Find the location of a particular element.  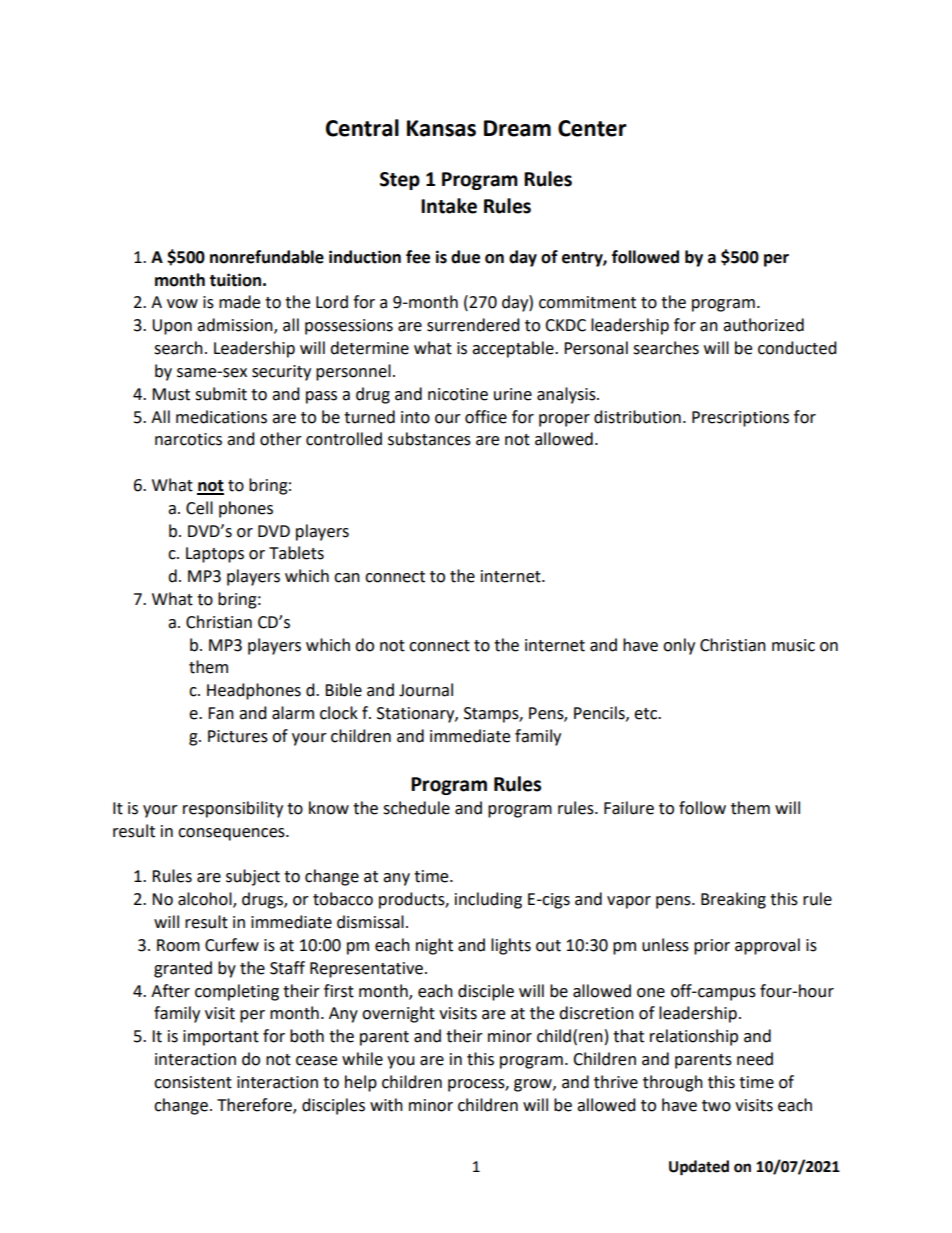

Journal is located at coordinates (426, 690).
